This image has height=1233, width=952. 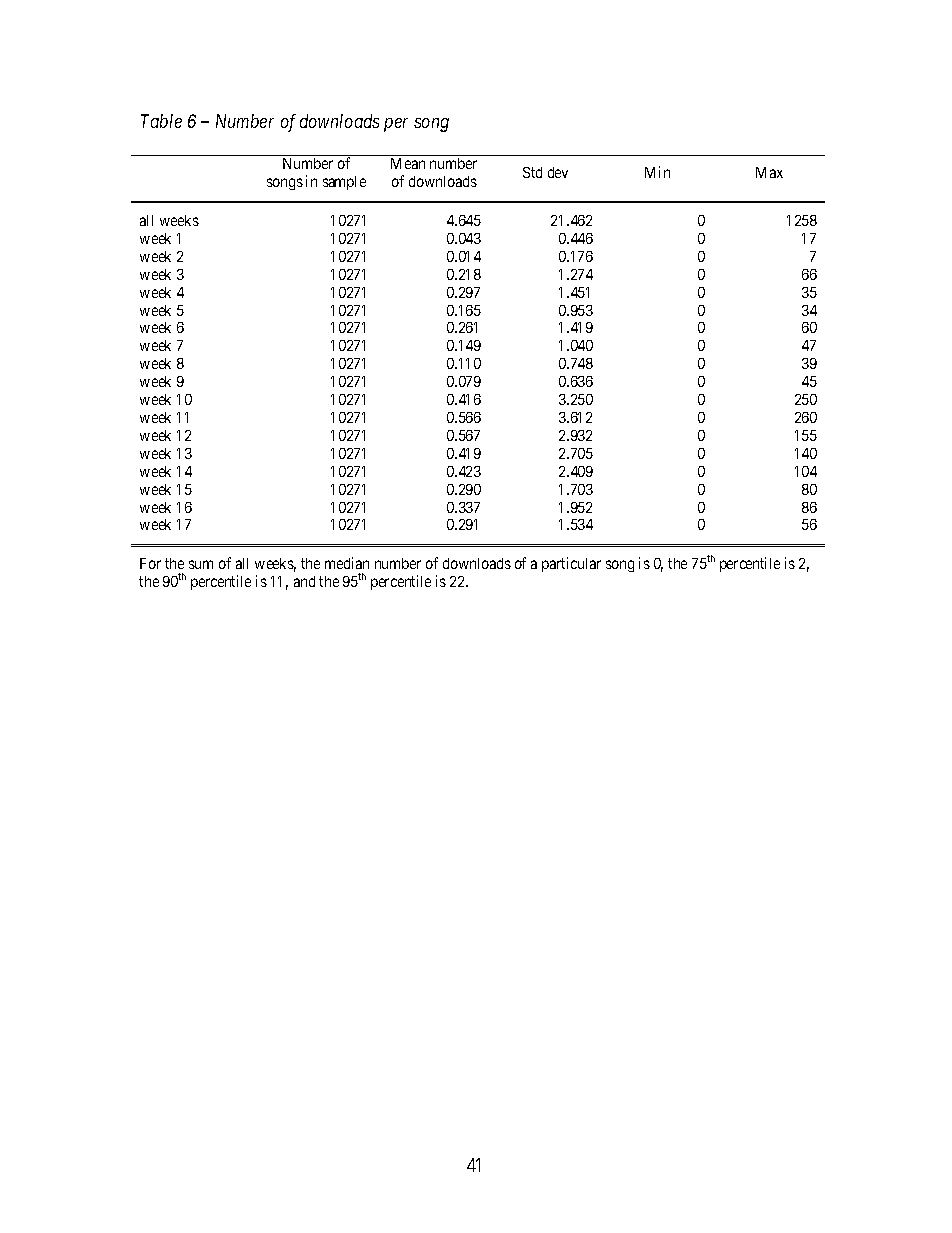 What do you see at coordinates (304, 581) in the image?
I see `and` at bounding box center [304, 581].
